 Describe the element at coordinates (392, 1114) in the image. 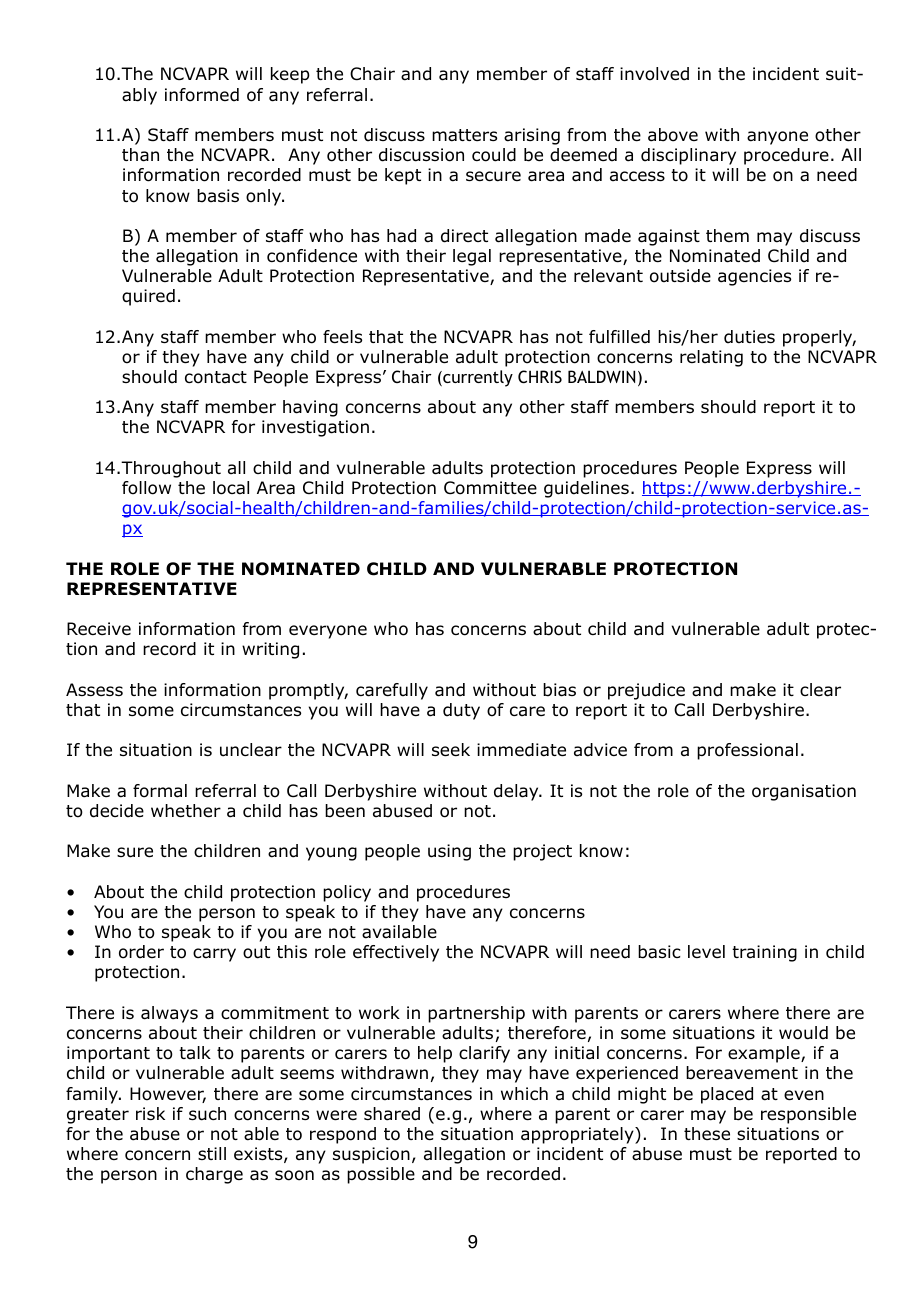

I see `shared` at that location.
